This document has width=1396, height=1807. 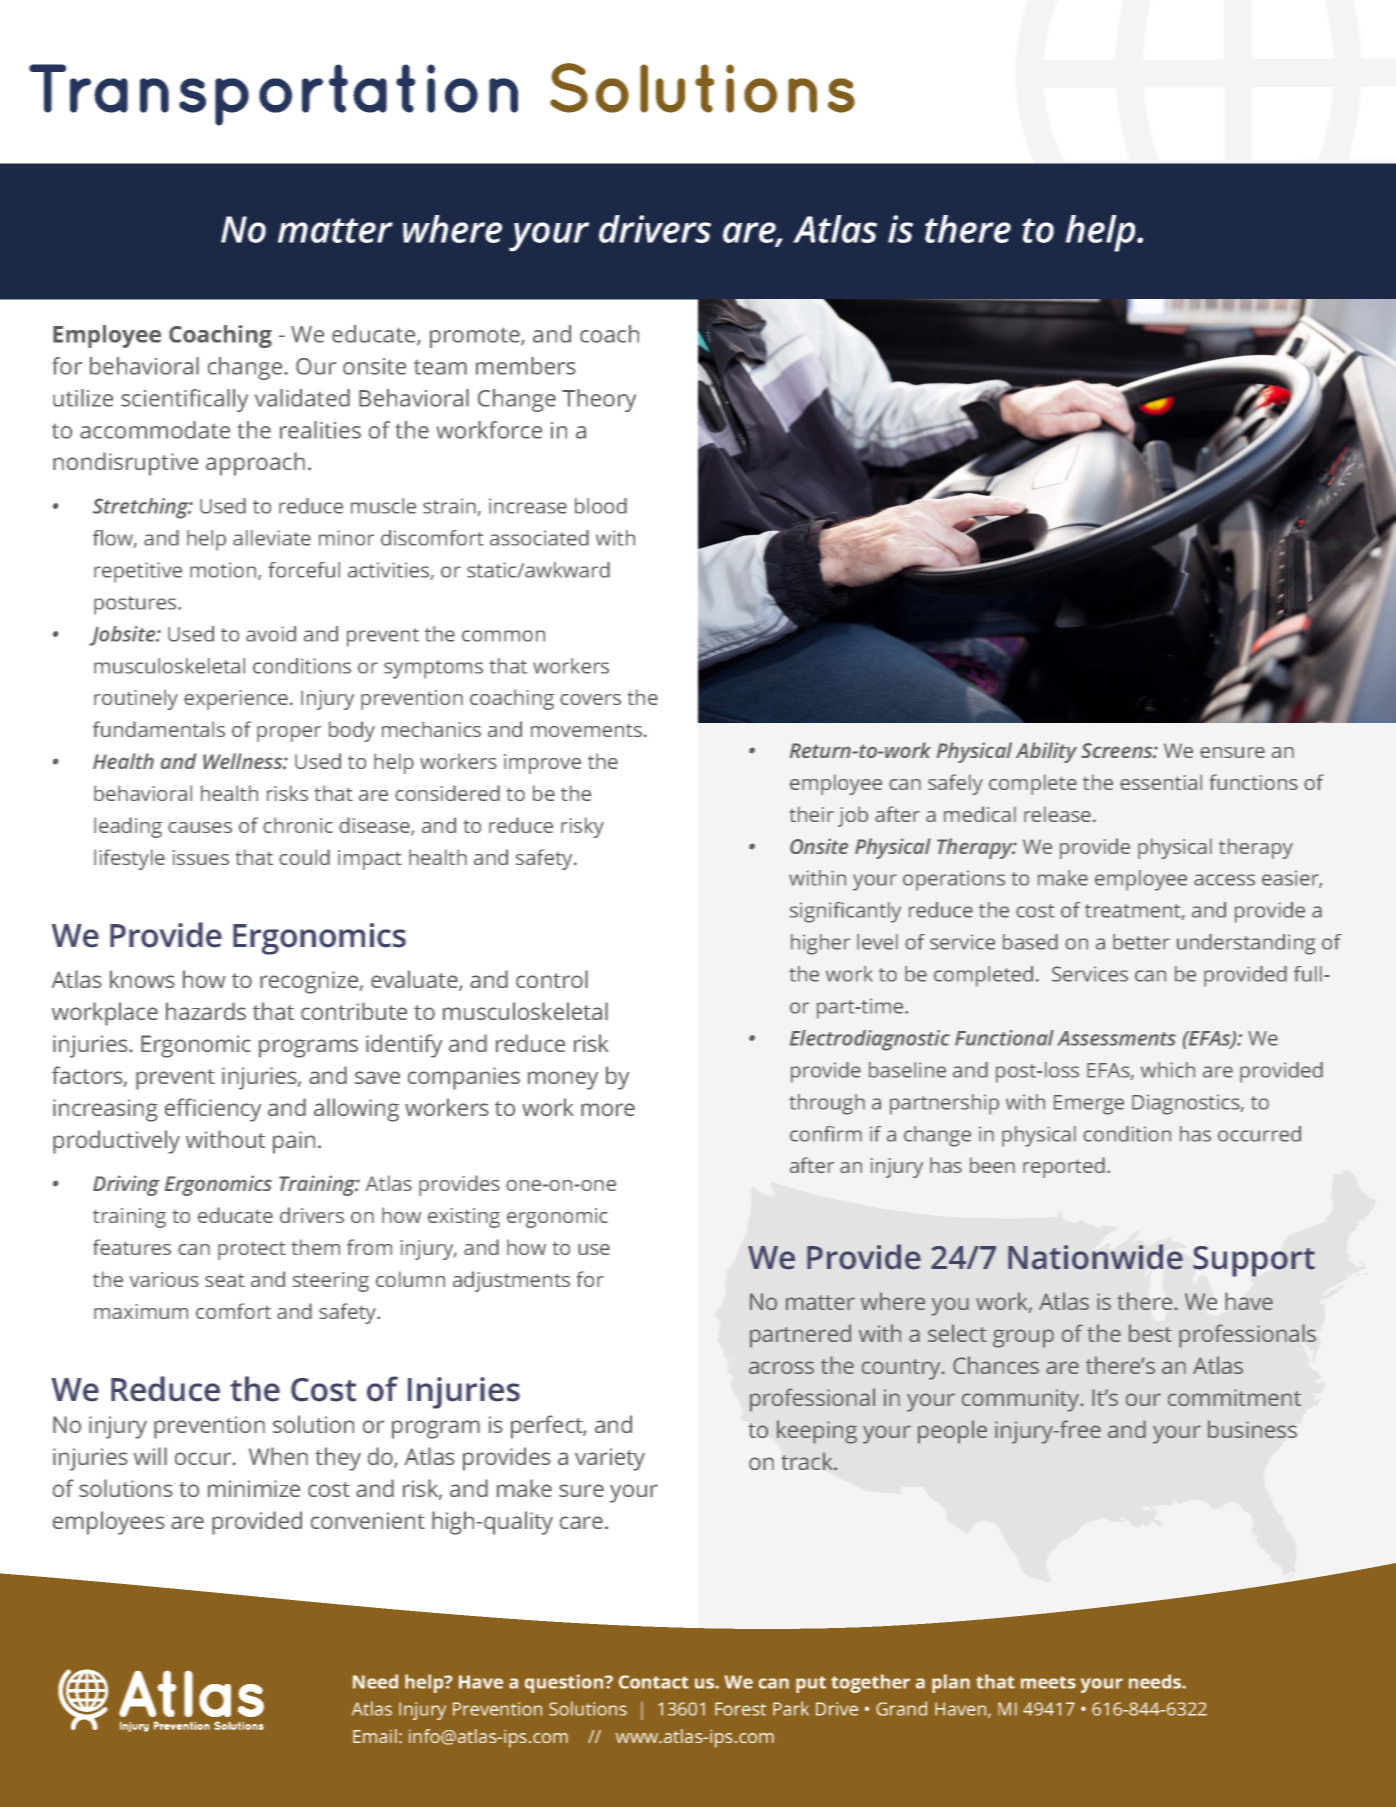 I want to click on meets, so click(x=1048, y=1682).
